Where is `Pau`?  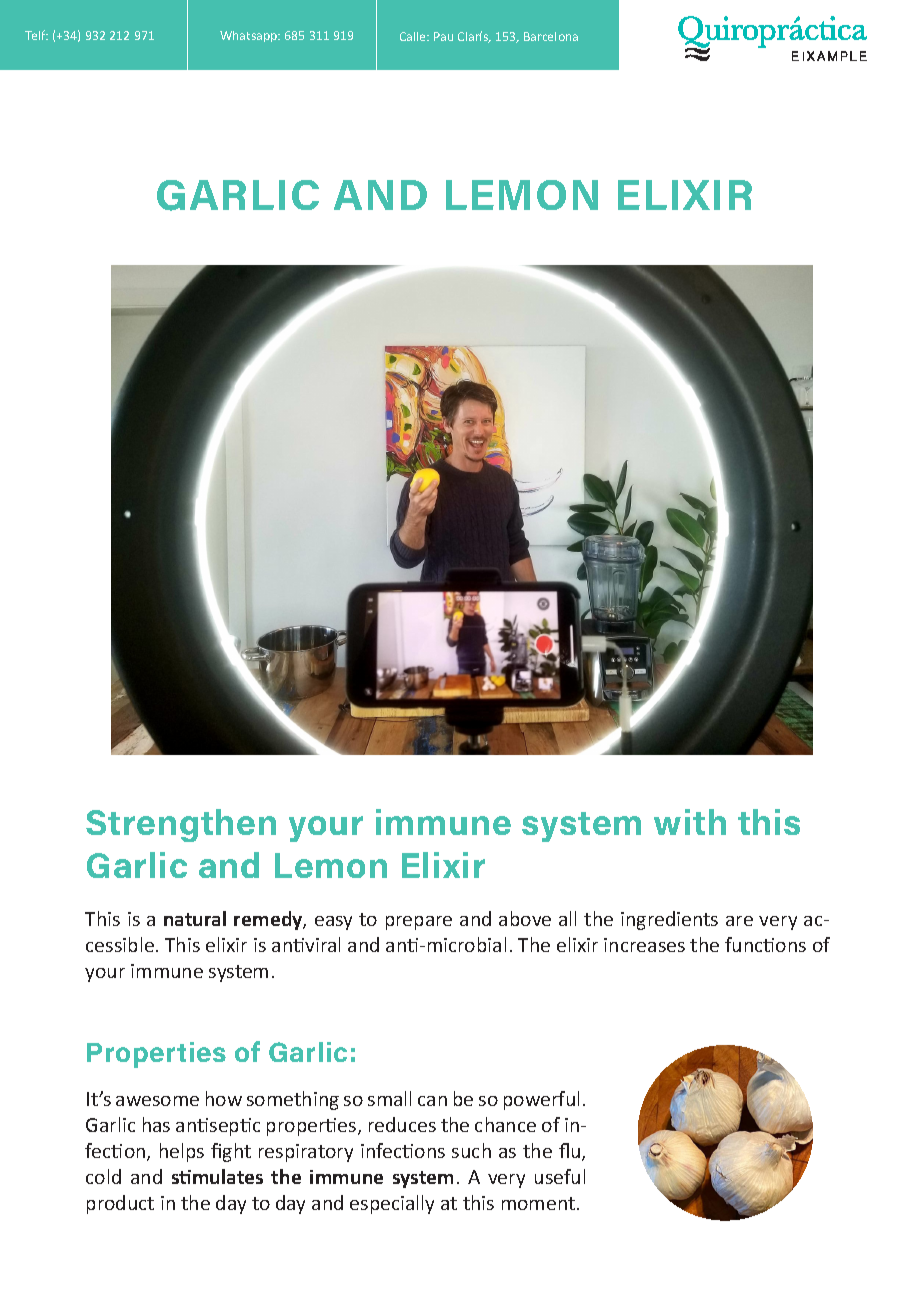
Pau is located at coordinates (443, 36).
